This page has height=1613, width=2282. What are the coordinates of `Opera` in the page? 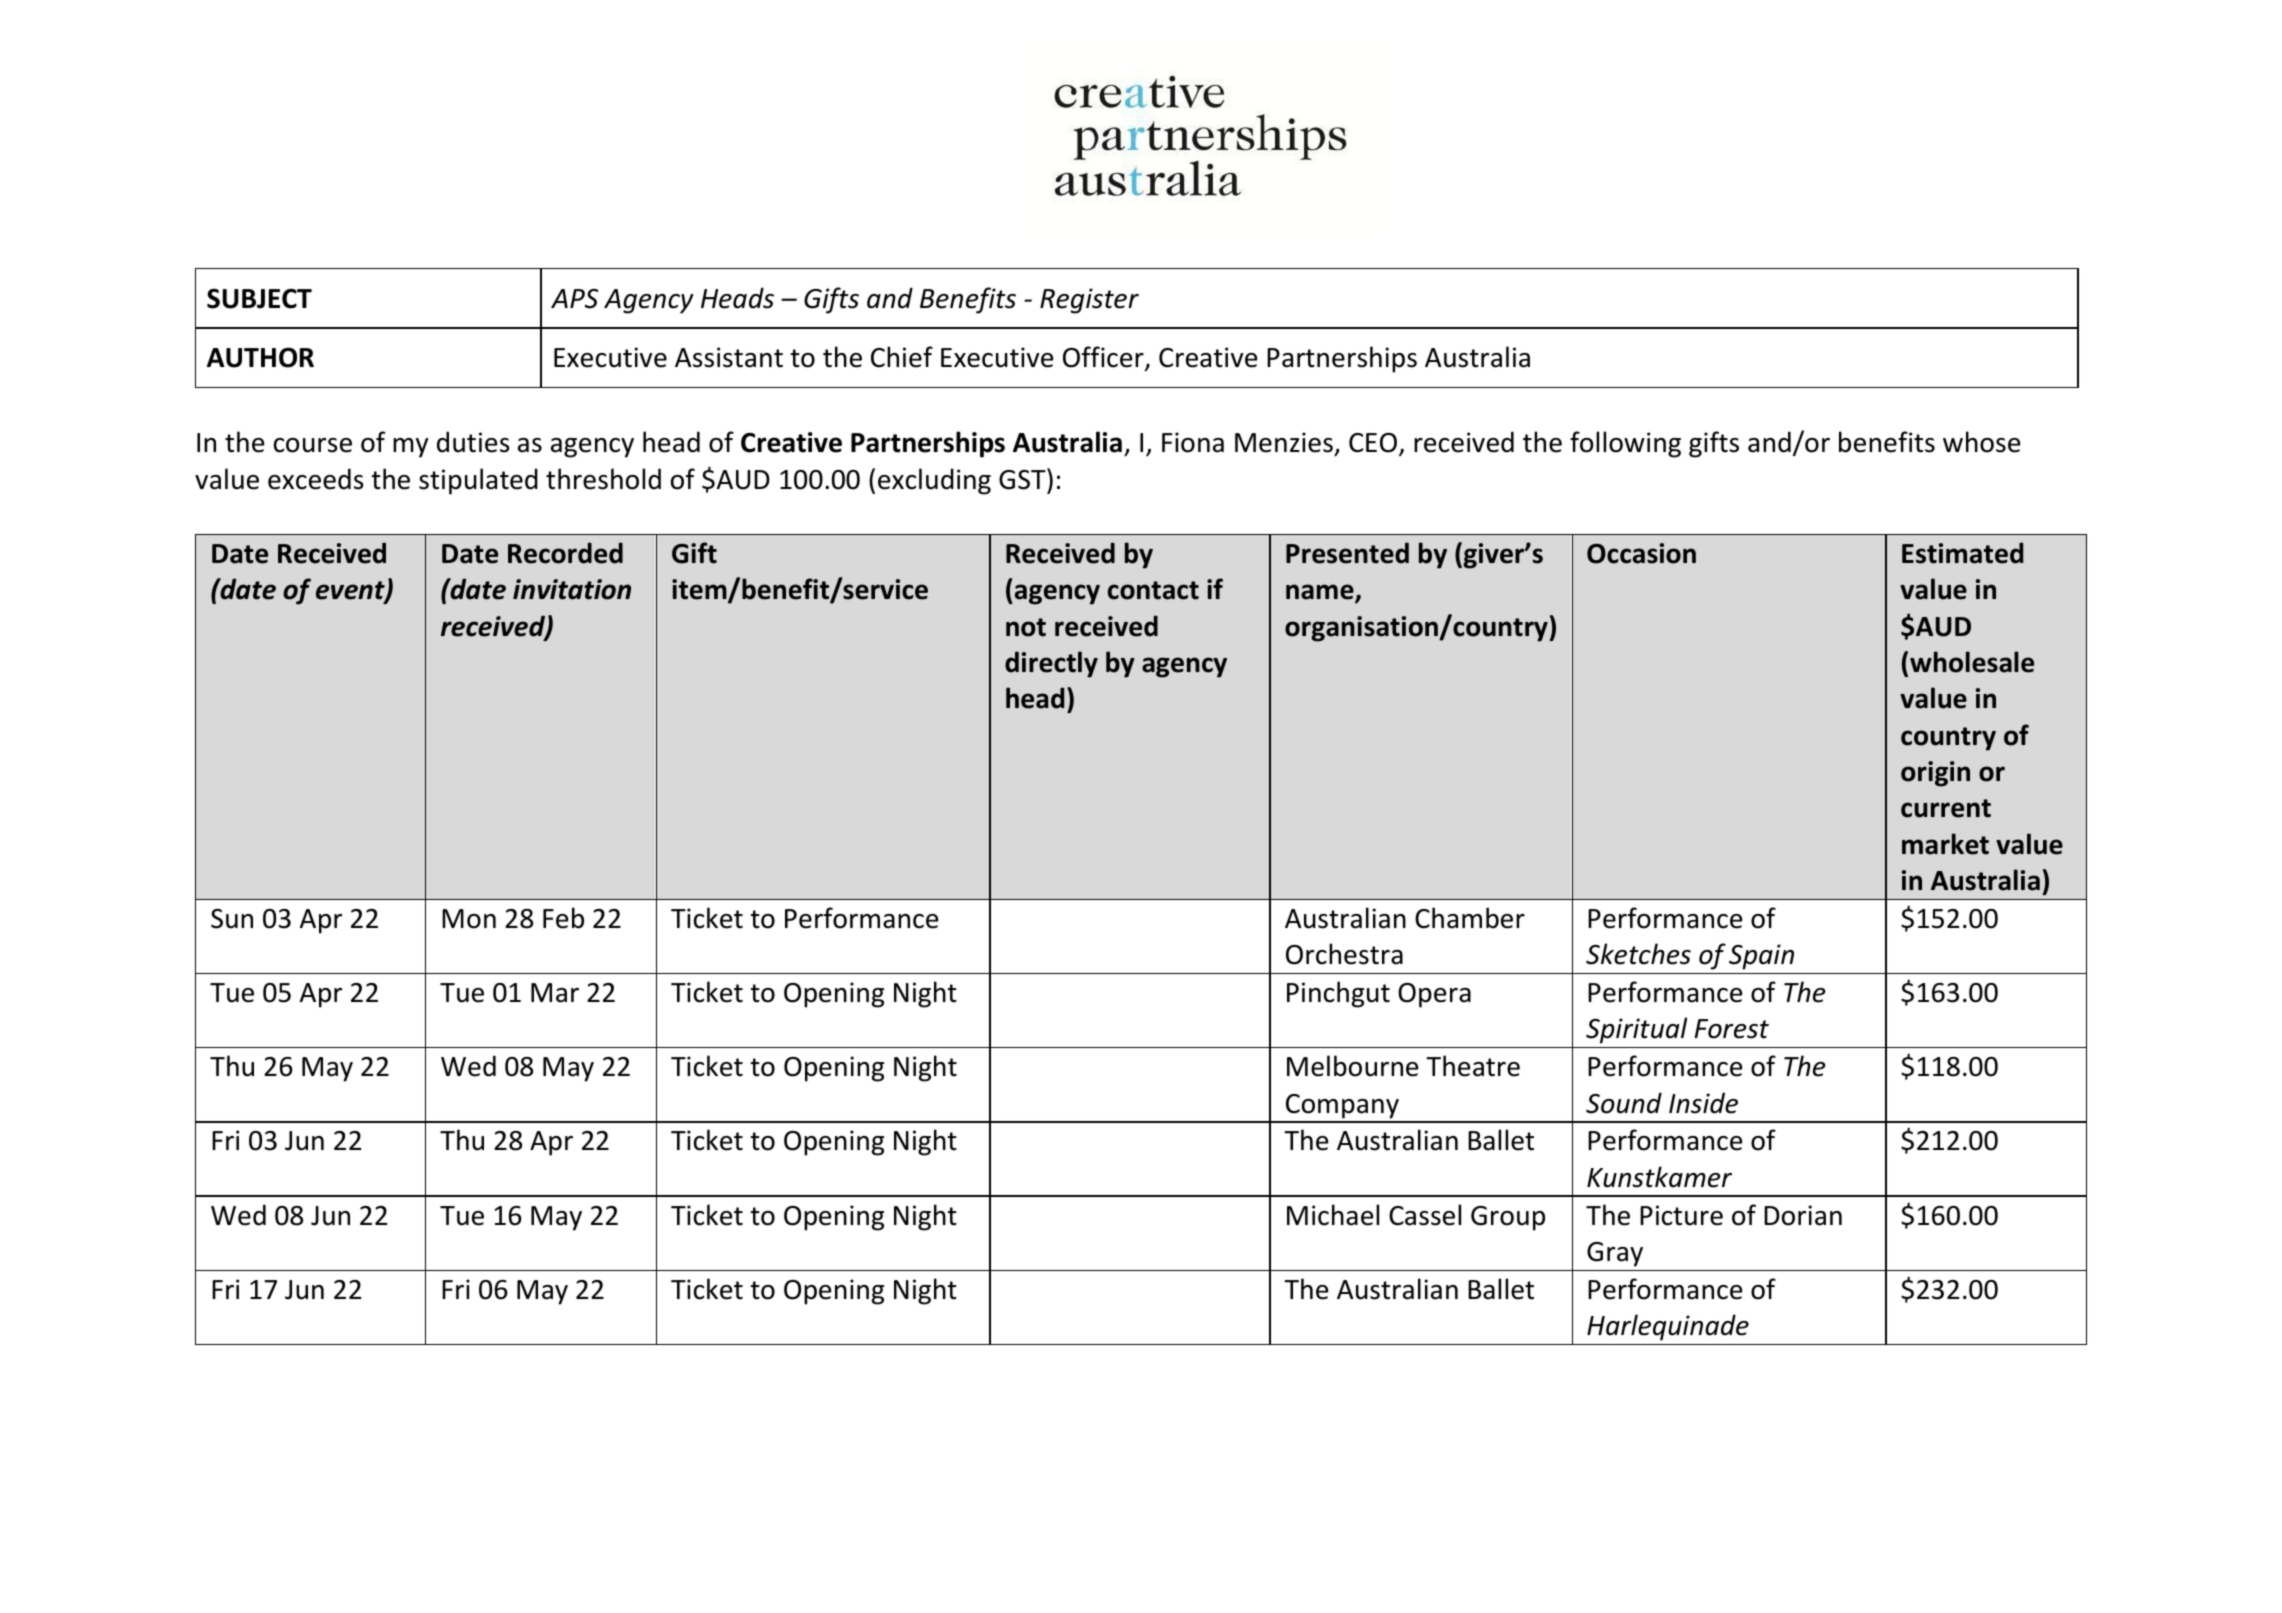 It's located at (1434, 995).
